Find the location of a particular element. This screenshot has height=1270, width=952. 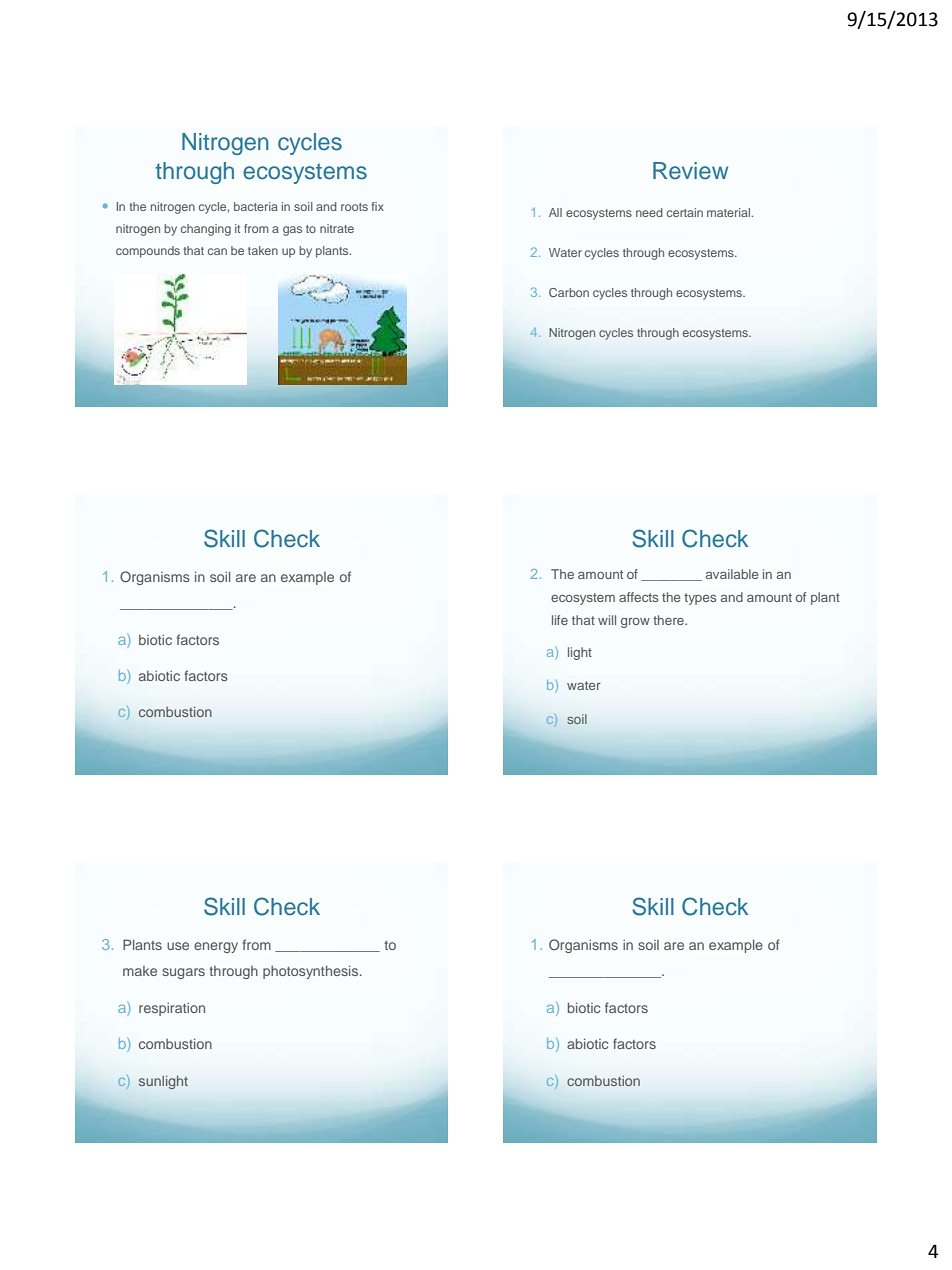

fix is located at coordinates (378, 206).
